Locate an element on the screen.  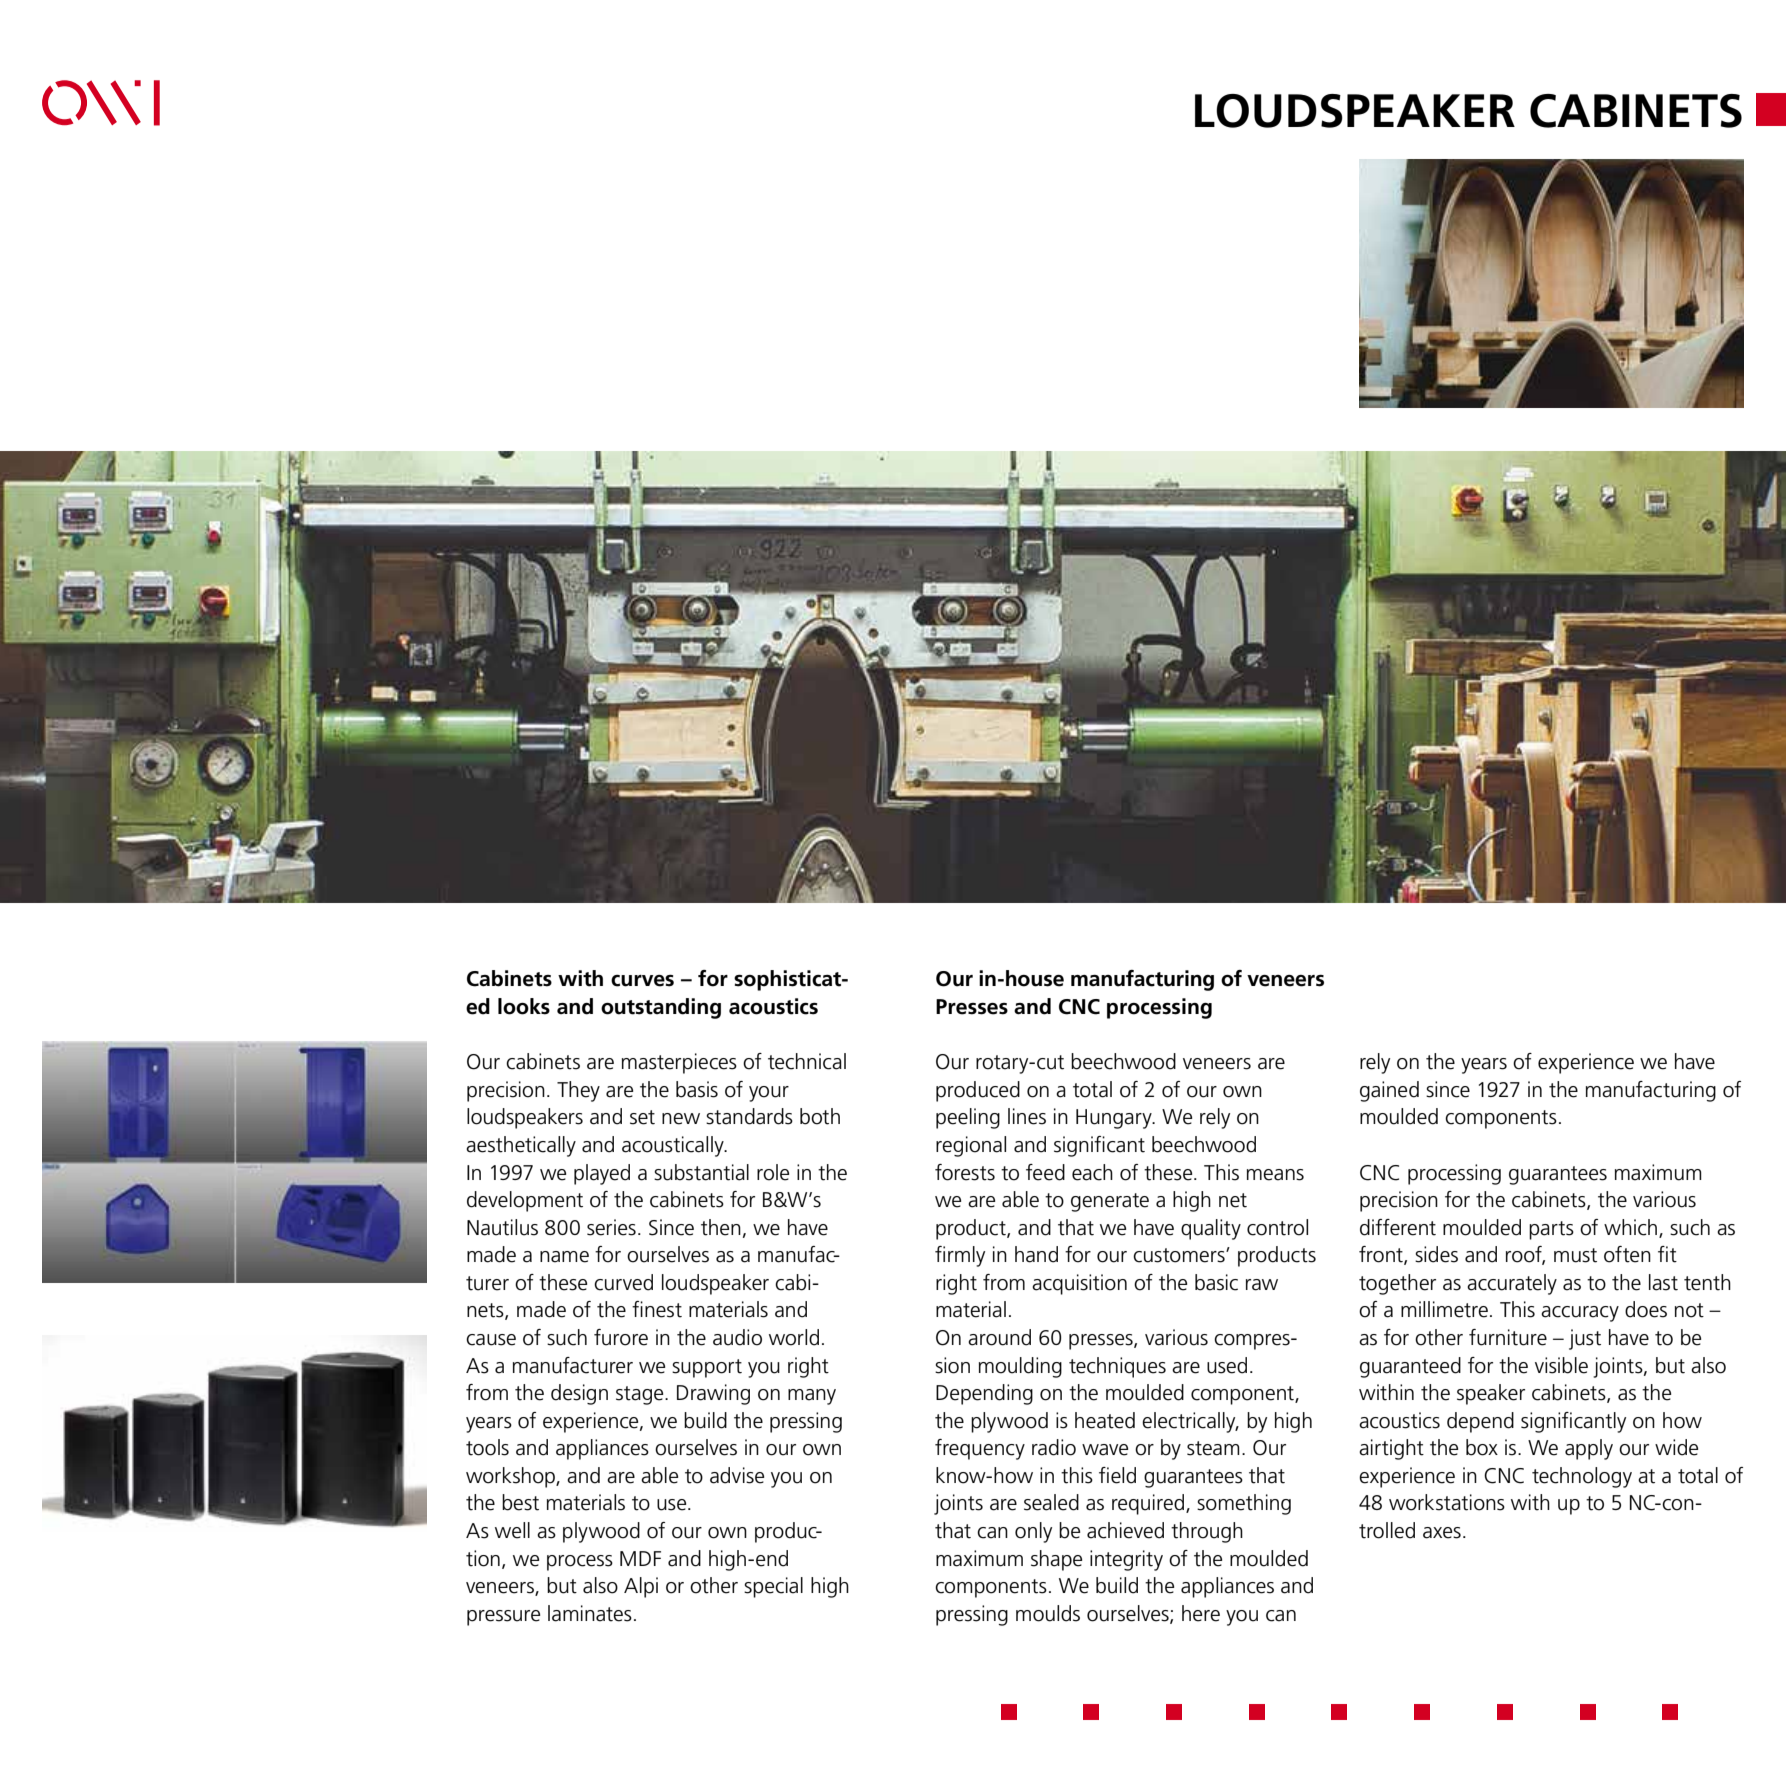
outstanding is located at coordinates (661, 1008).
